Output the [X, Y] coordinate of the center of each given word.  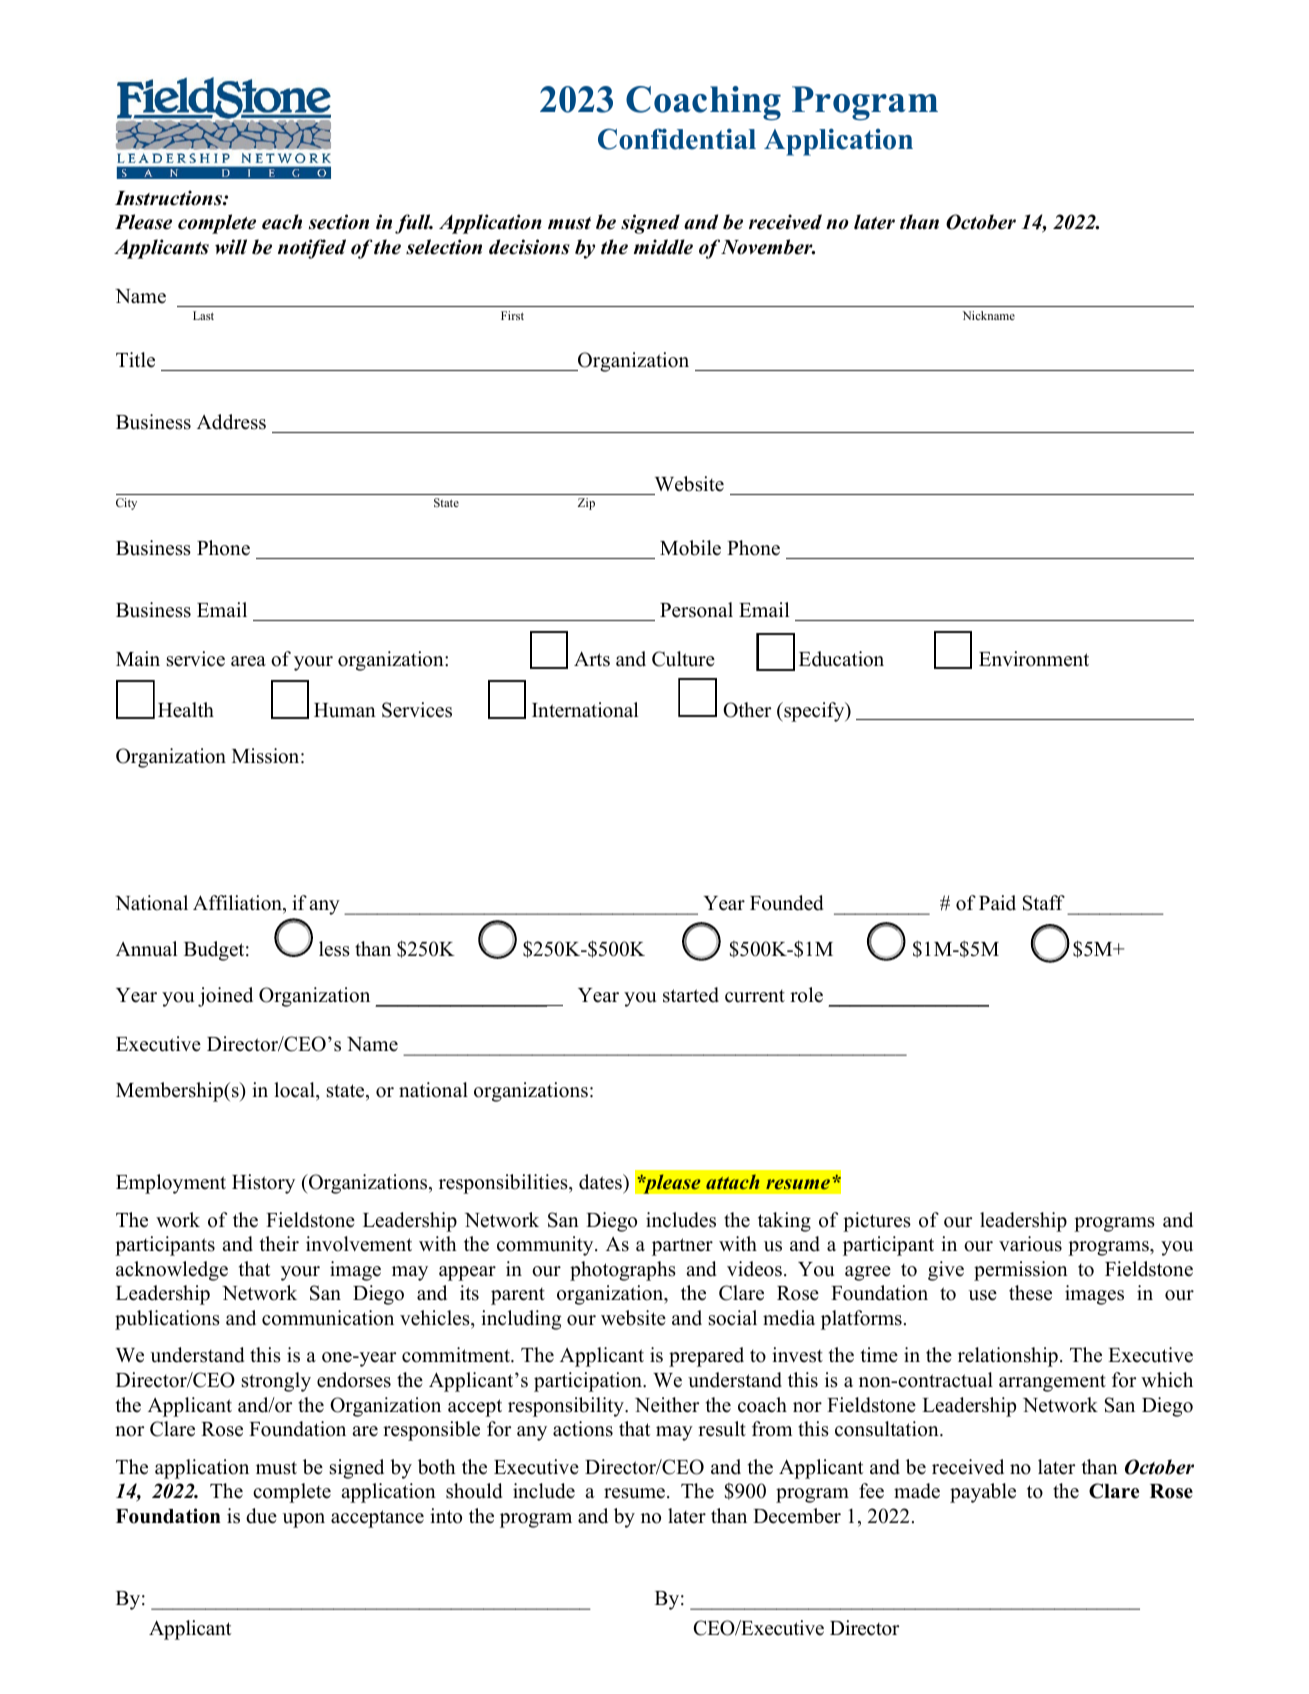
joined [225, 997]
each [282, 222]
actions [583, 1429]
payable [983, 1493]
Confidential [677, 139]
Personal [696, 610]
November [768, 247]
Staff [1044, 903]
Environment [1034, 659]
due [261, 1516]
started [691, 995]
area [248, 661]
